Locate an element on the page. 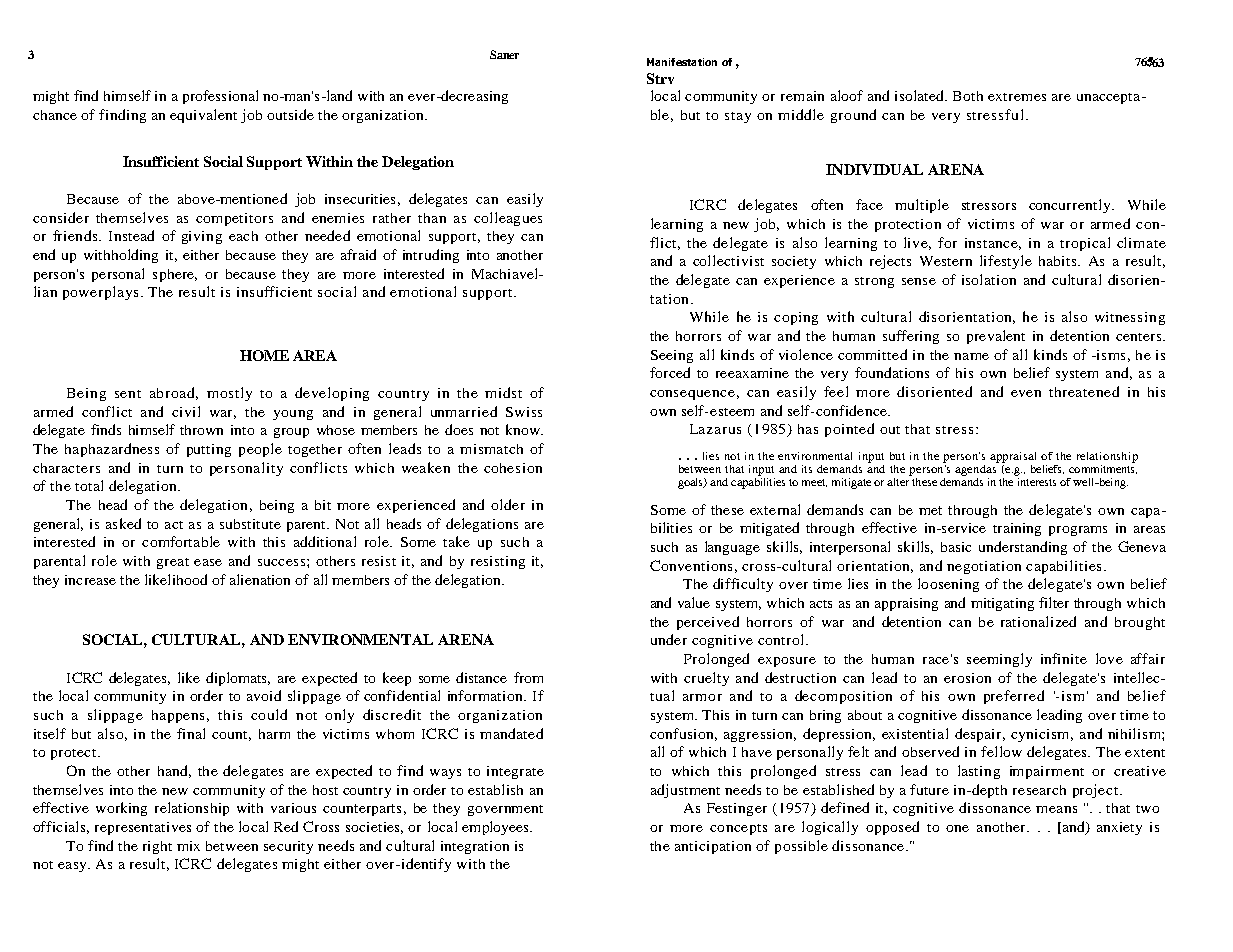 Image resolution: width=1233 pixels, height=952 pixels. appraisal is located at coordinates (1013, 457).
